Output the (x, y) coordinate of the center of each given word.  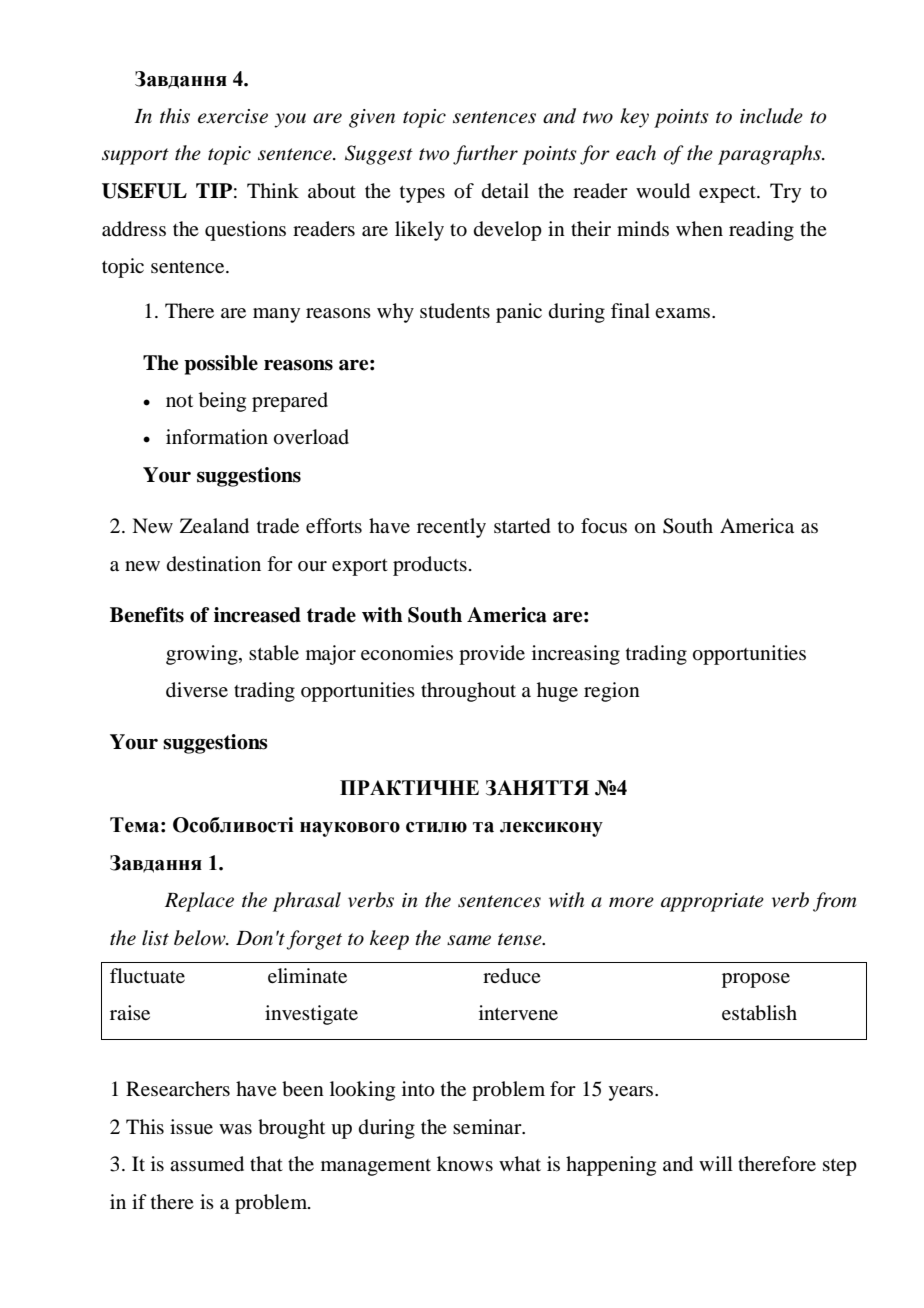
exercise (233, 116)
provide (492, 655)
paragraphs (770, 155)
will (716, 1163)
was (235, 1129)
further (485, 155)
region (612, 692)
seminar (488, 1127)
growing (203, 655)
